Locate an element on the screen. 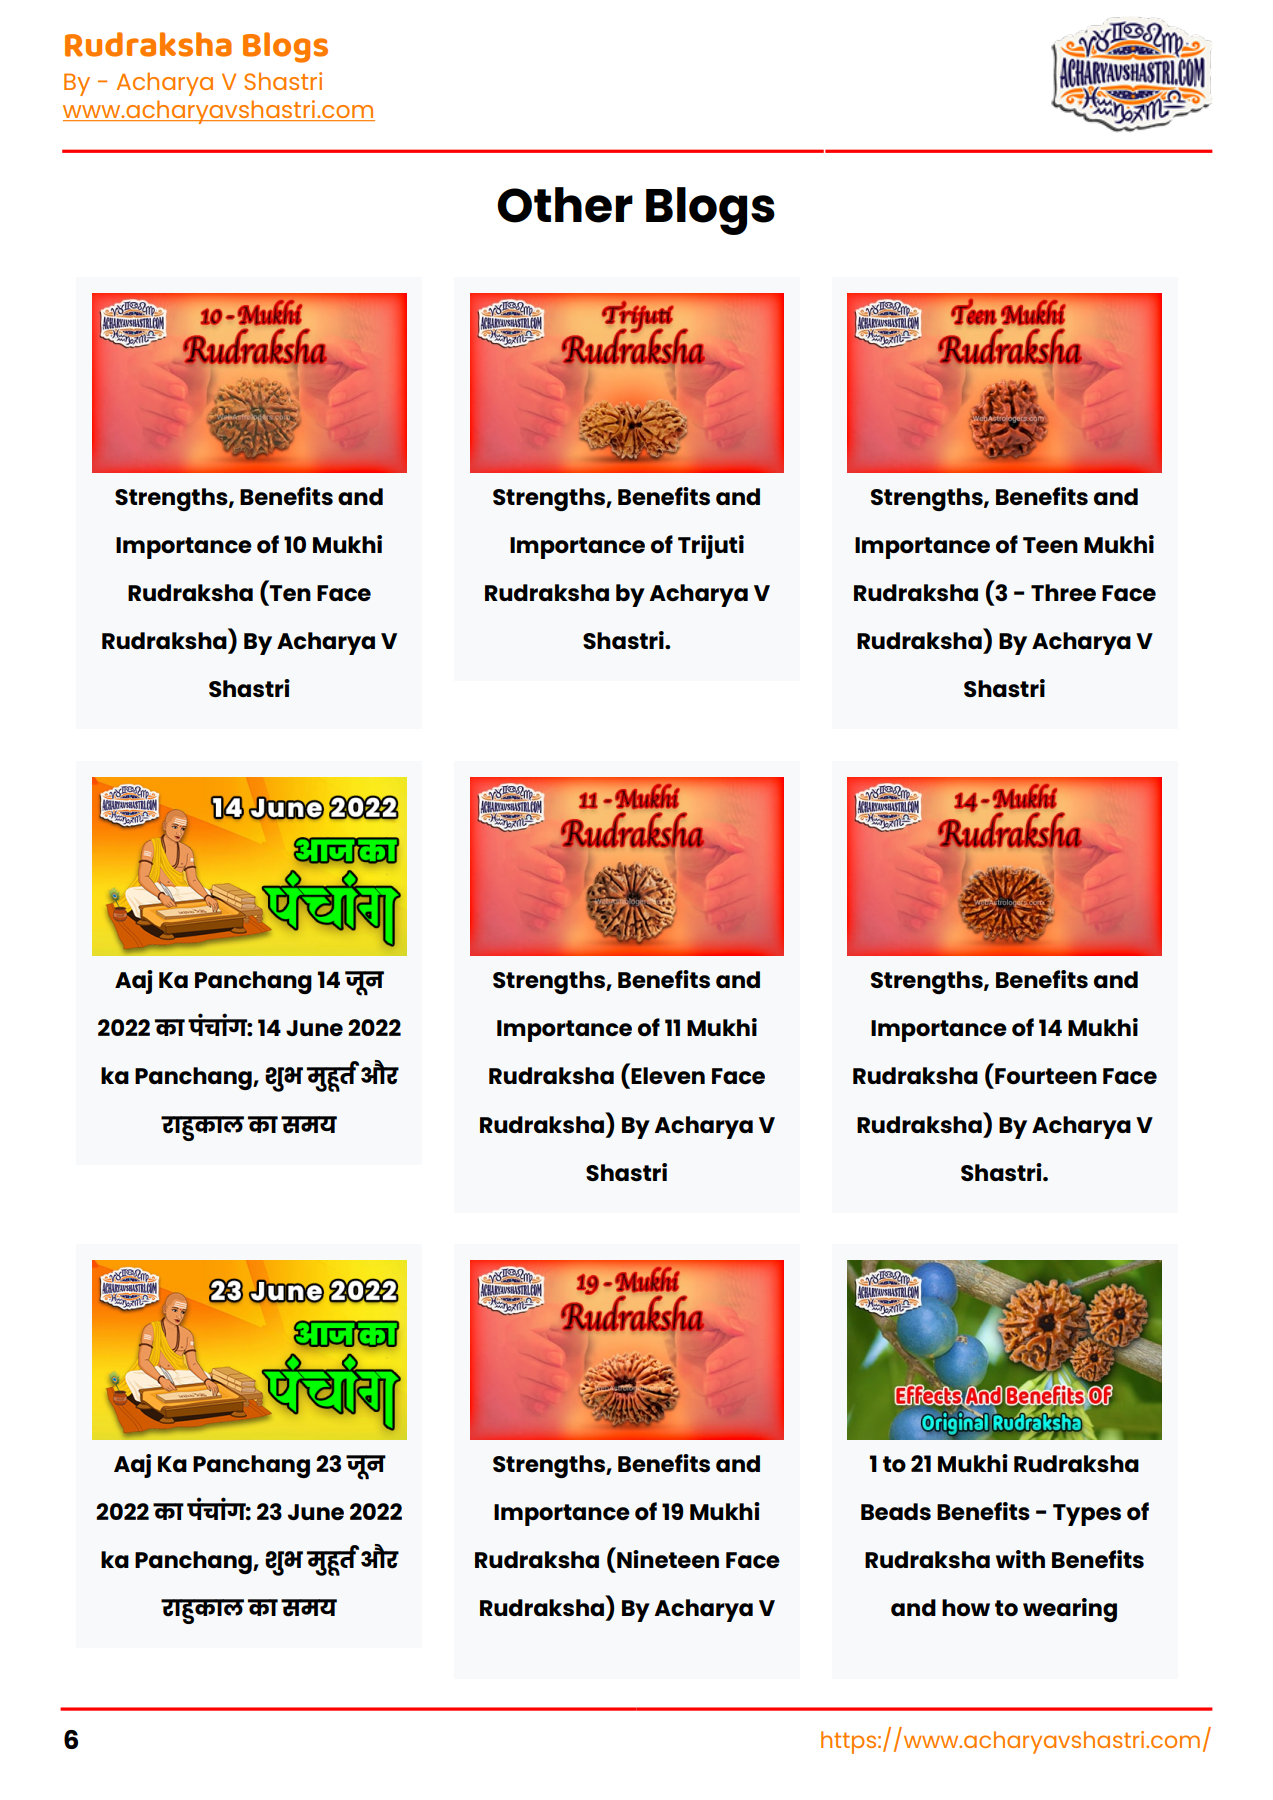  Ten is located at coordinates (290, 593).
